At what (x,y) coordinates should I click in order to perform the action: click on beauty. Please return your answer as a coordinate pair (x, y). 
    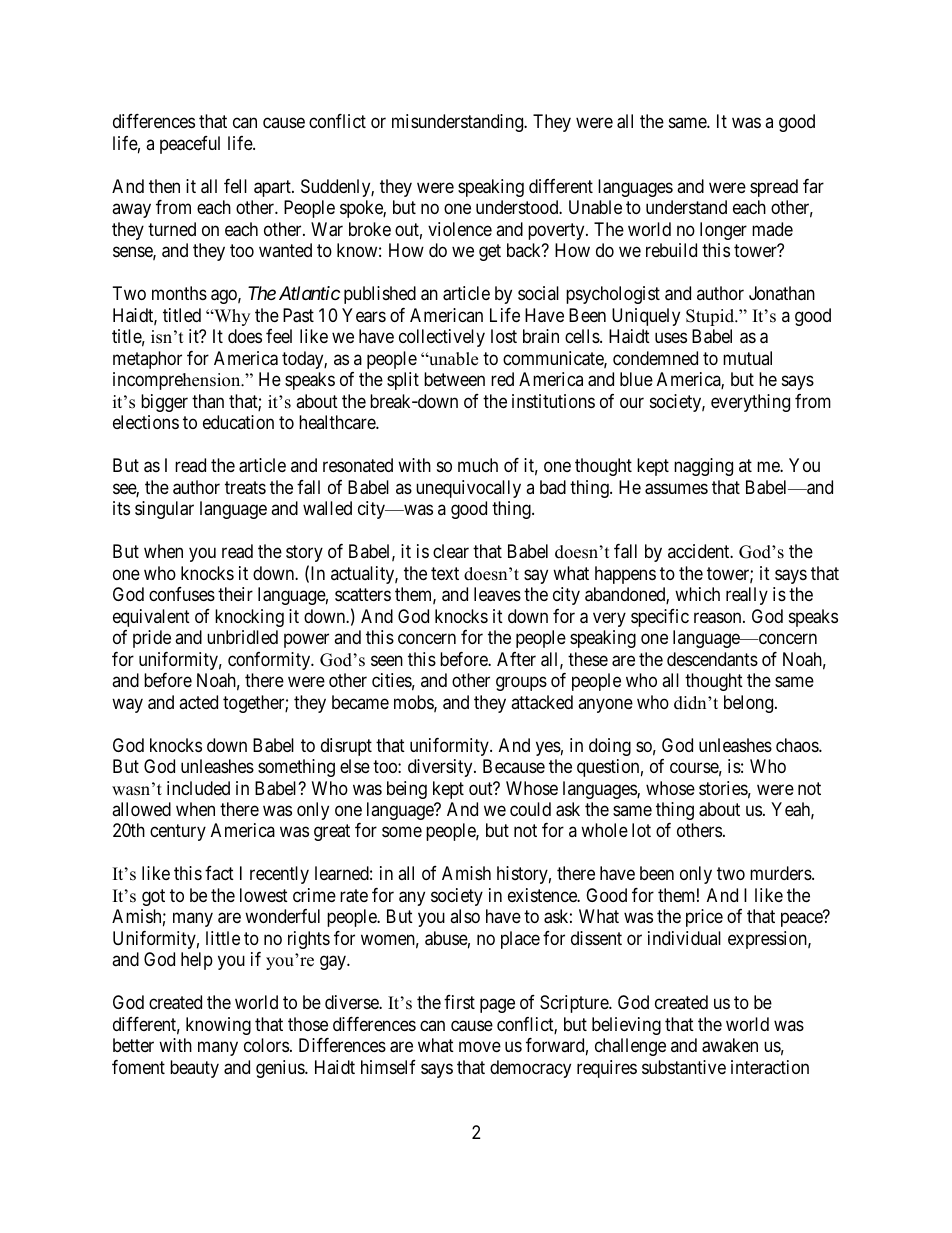
    Looking at the image, I should click on (194, 1069).
